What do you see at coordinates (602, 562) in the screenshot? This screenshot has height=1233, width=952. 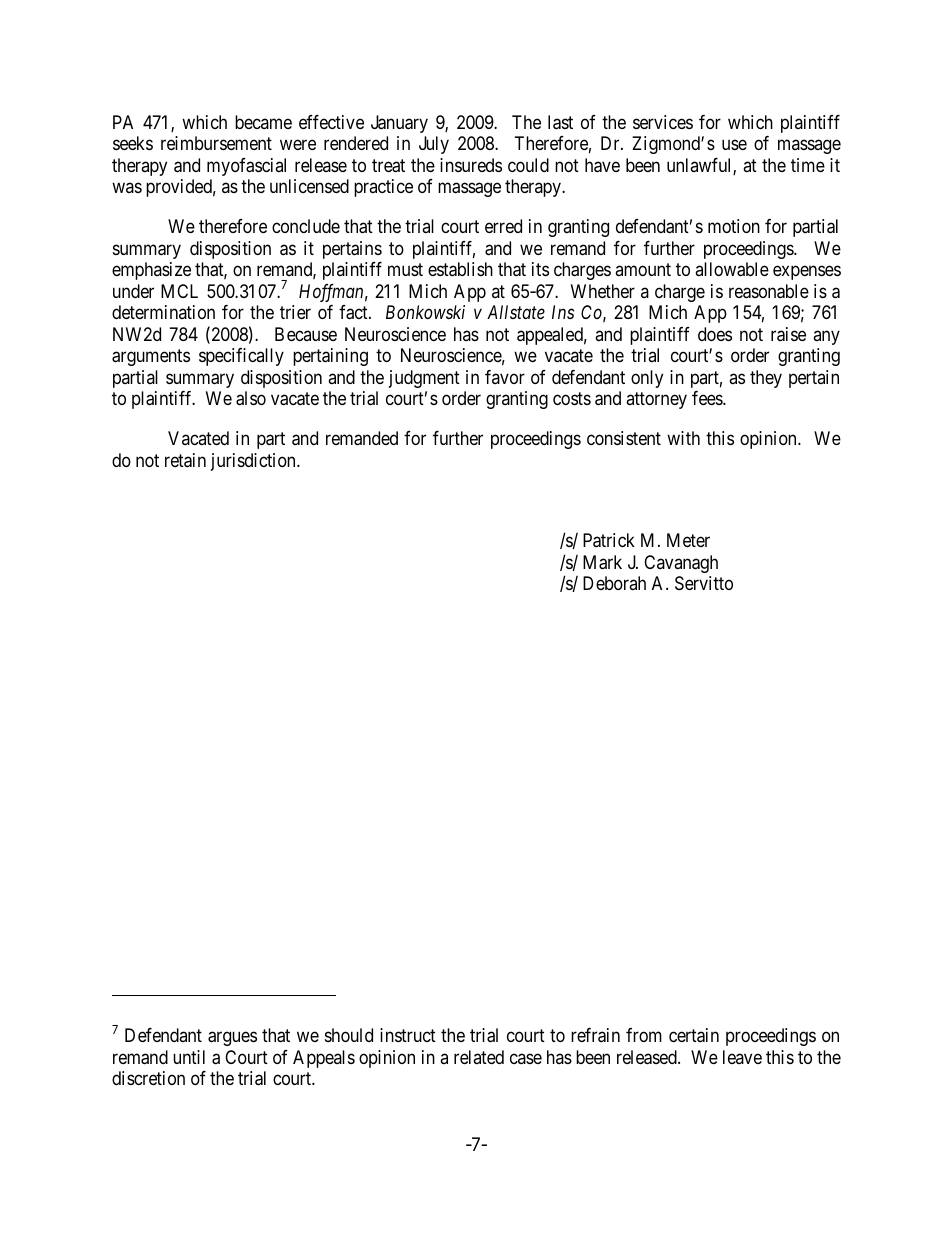 I see `Mark` at bounding box center [602, 562].
